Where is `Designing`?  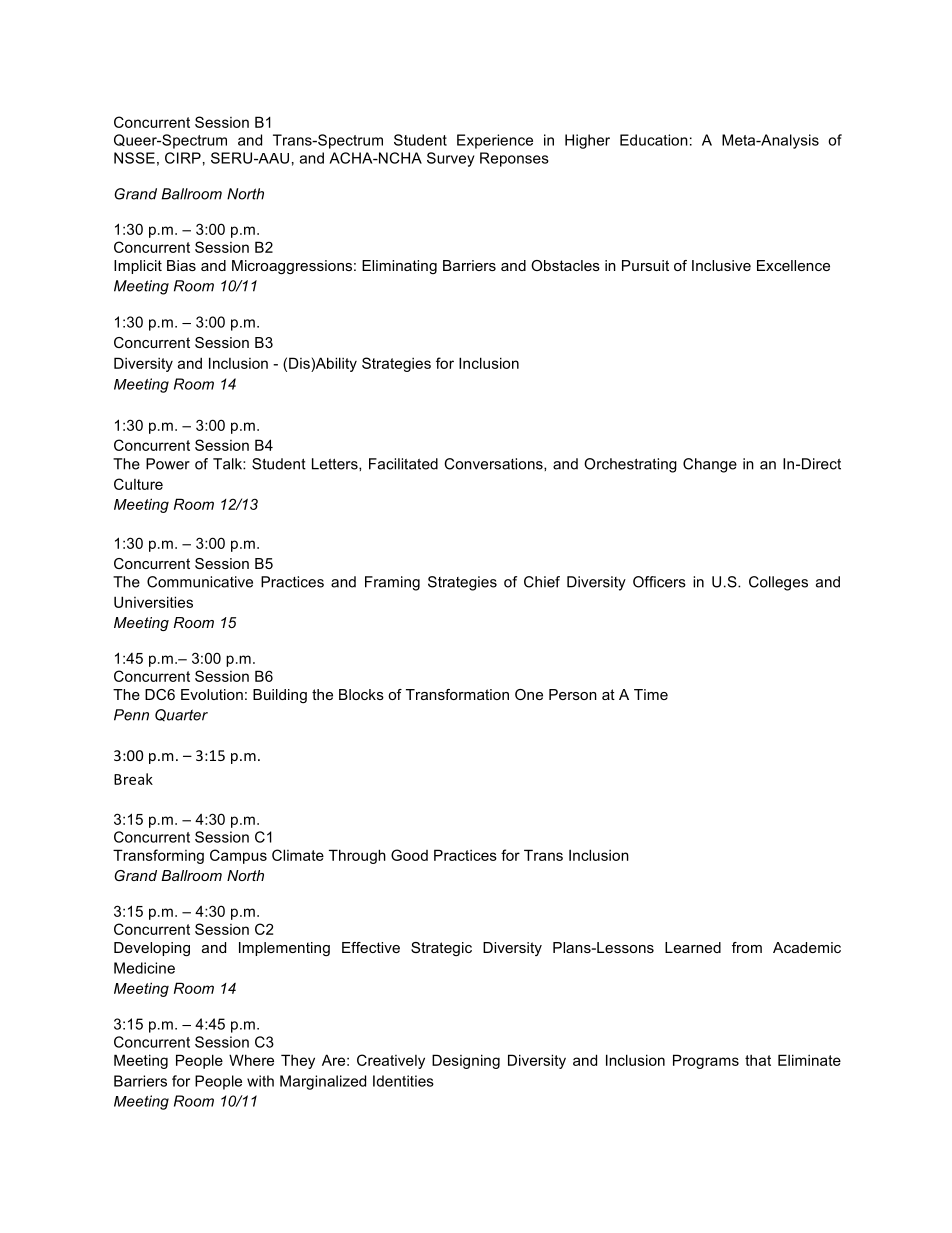 Designing is located at coordinates (466, 1061).
